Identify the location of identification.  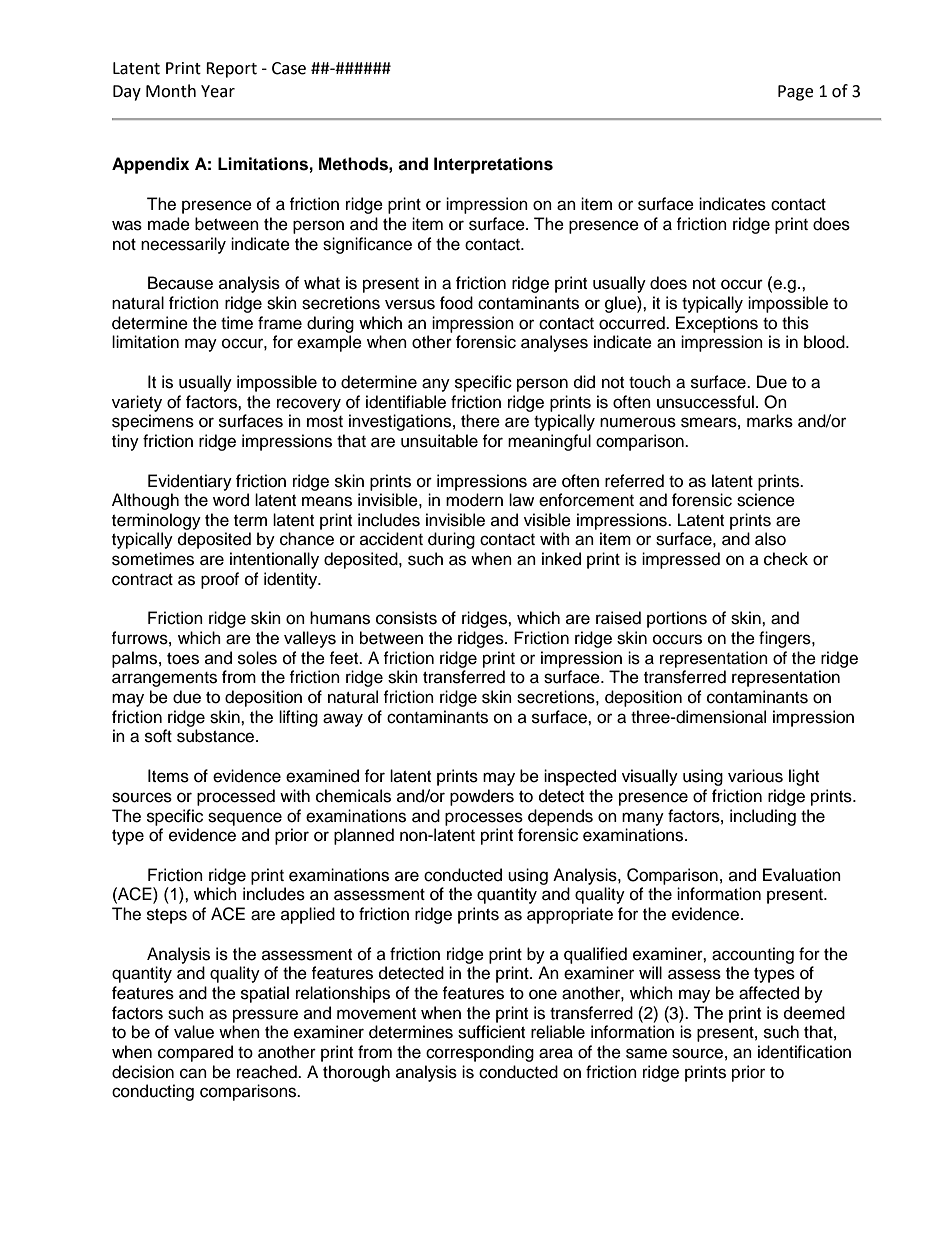
(804, 1052).
